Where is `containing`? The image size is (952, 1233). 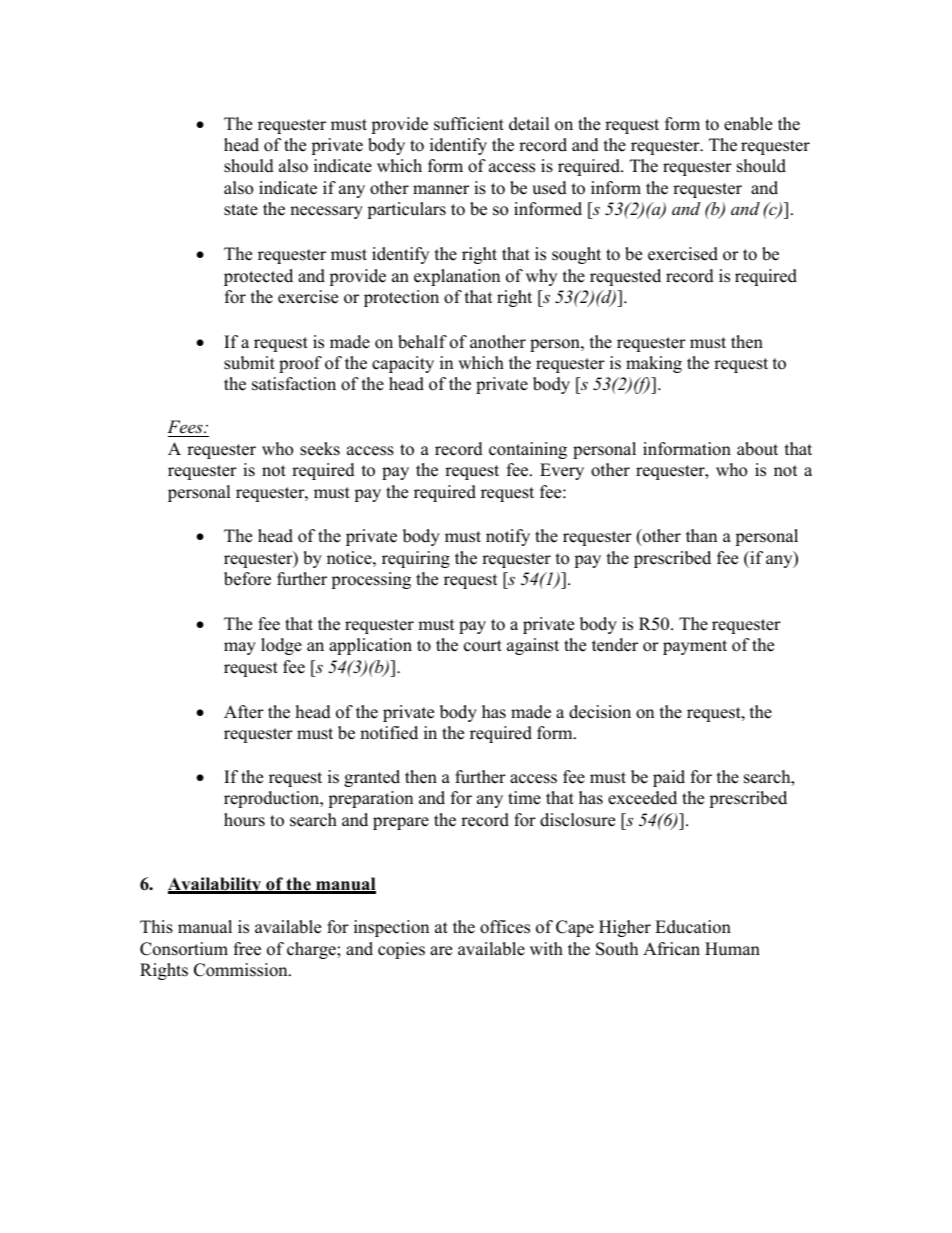
containing is located at coordinates (528, 450).
